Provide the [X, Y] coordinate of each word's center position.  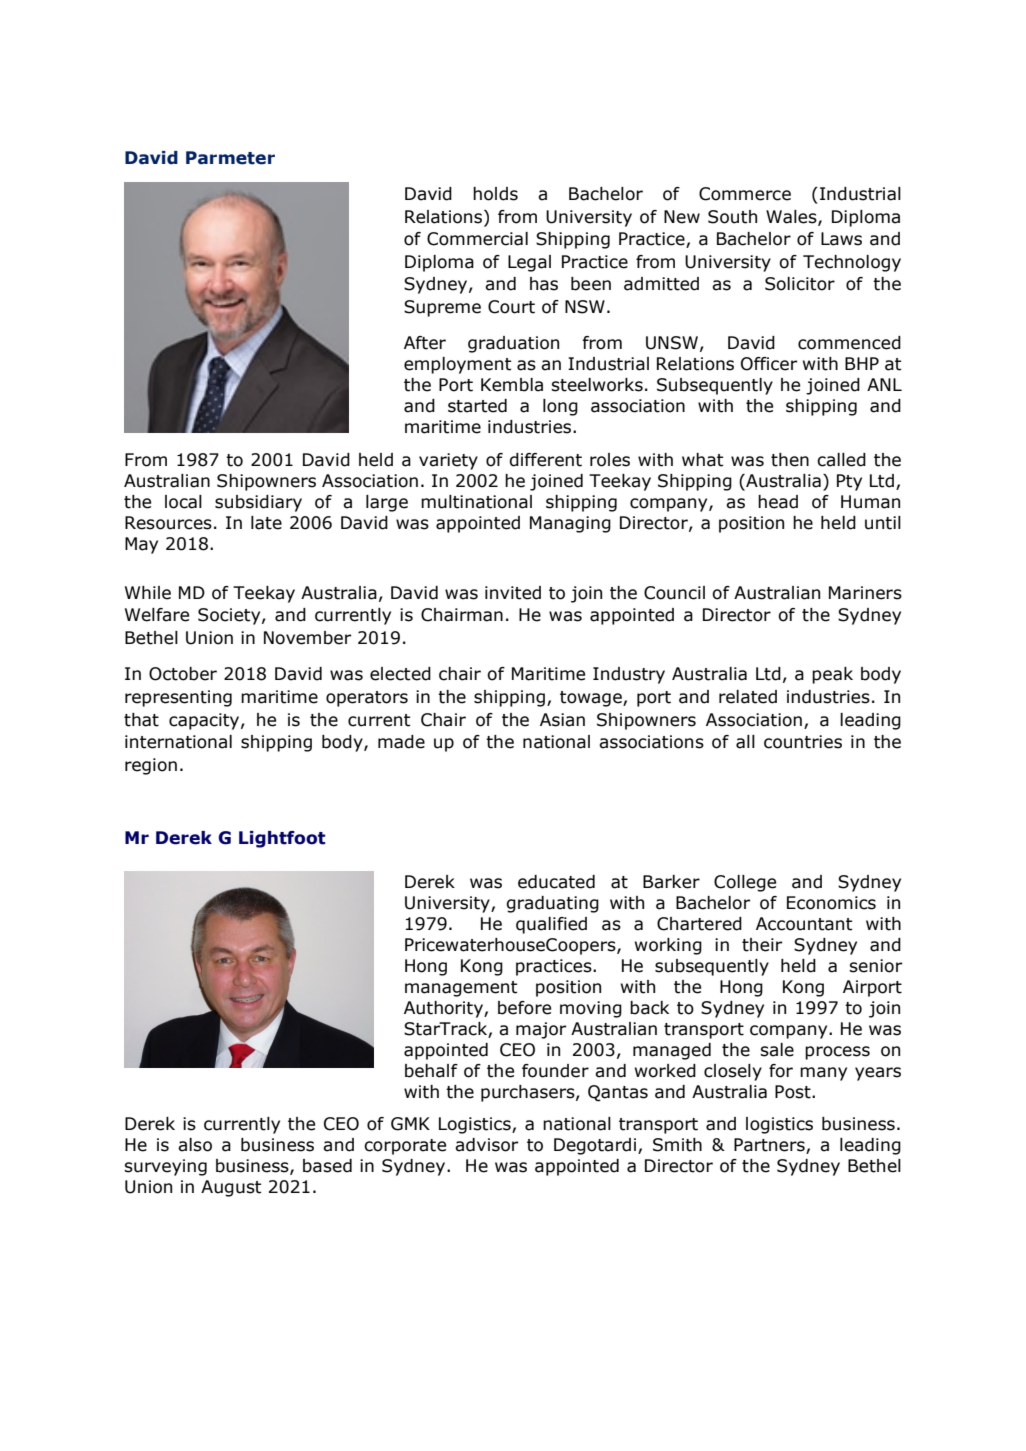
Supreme [442, 308]
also [195, 1145]
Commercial [477, 239]
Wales [792, 217]
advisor [486, 1145]
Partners [770, 1146]
